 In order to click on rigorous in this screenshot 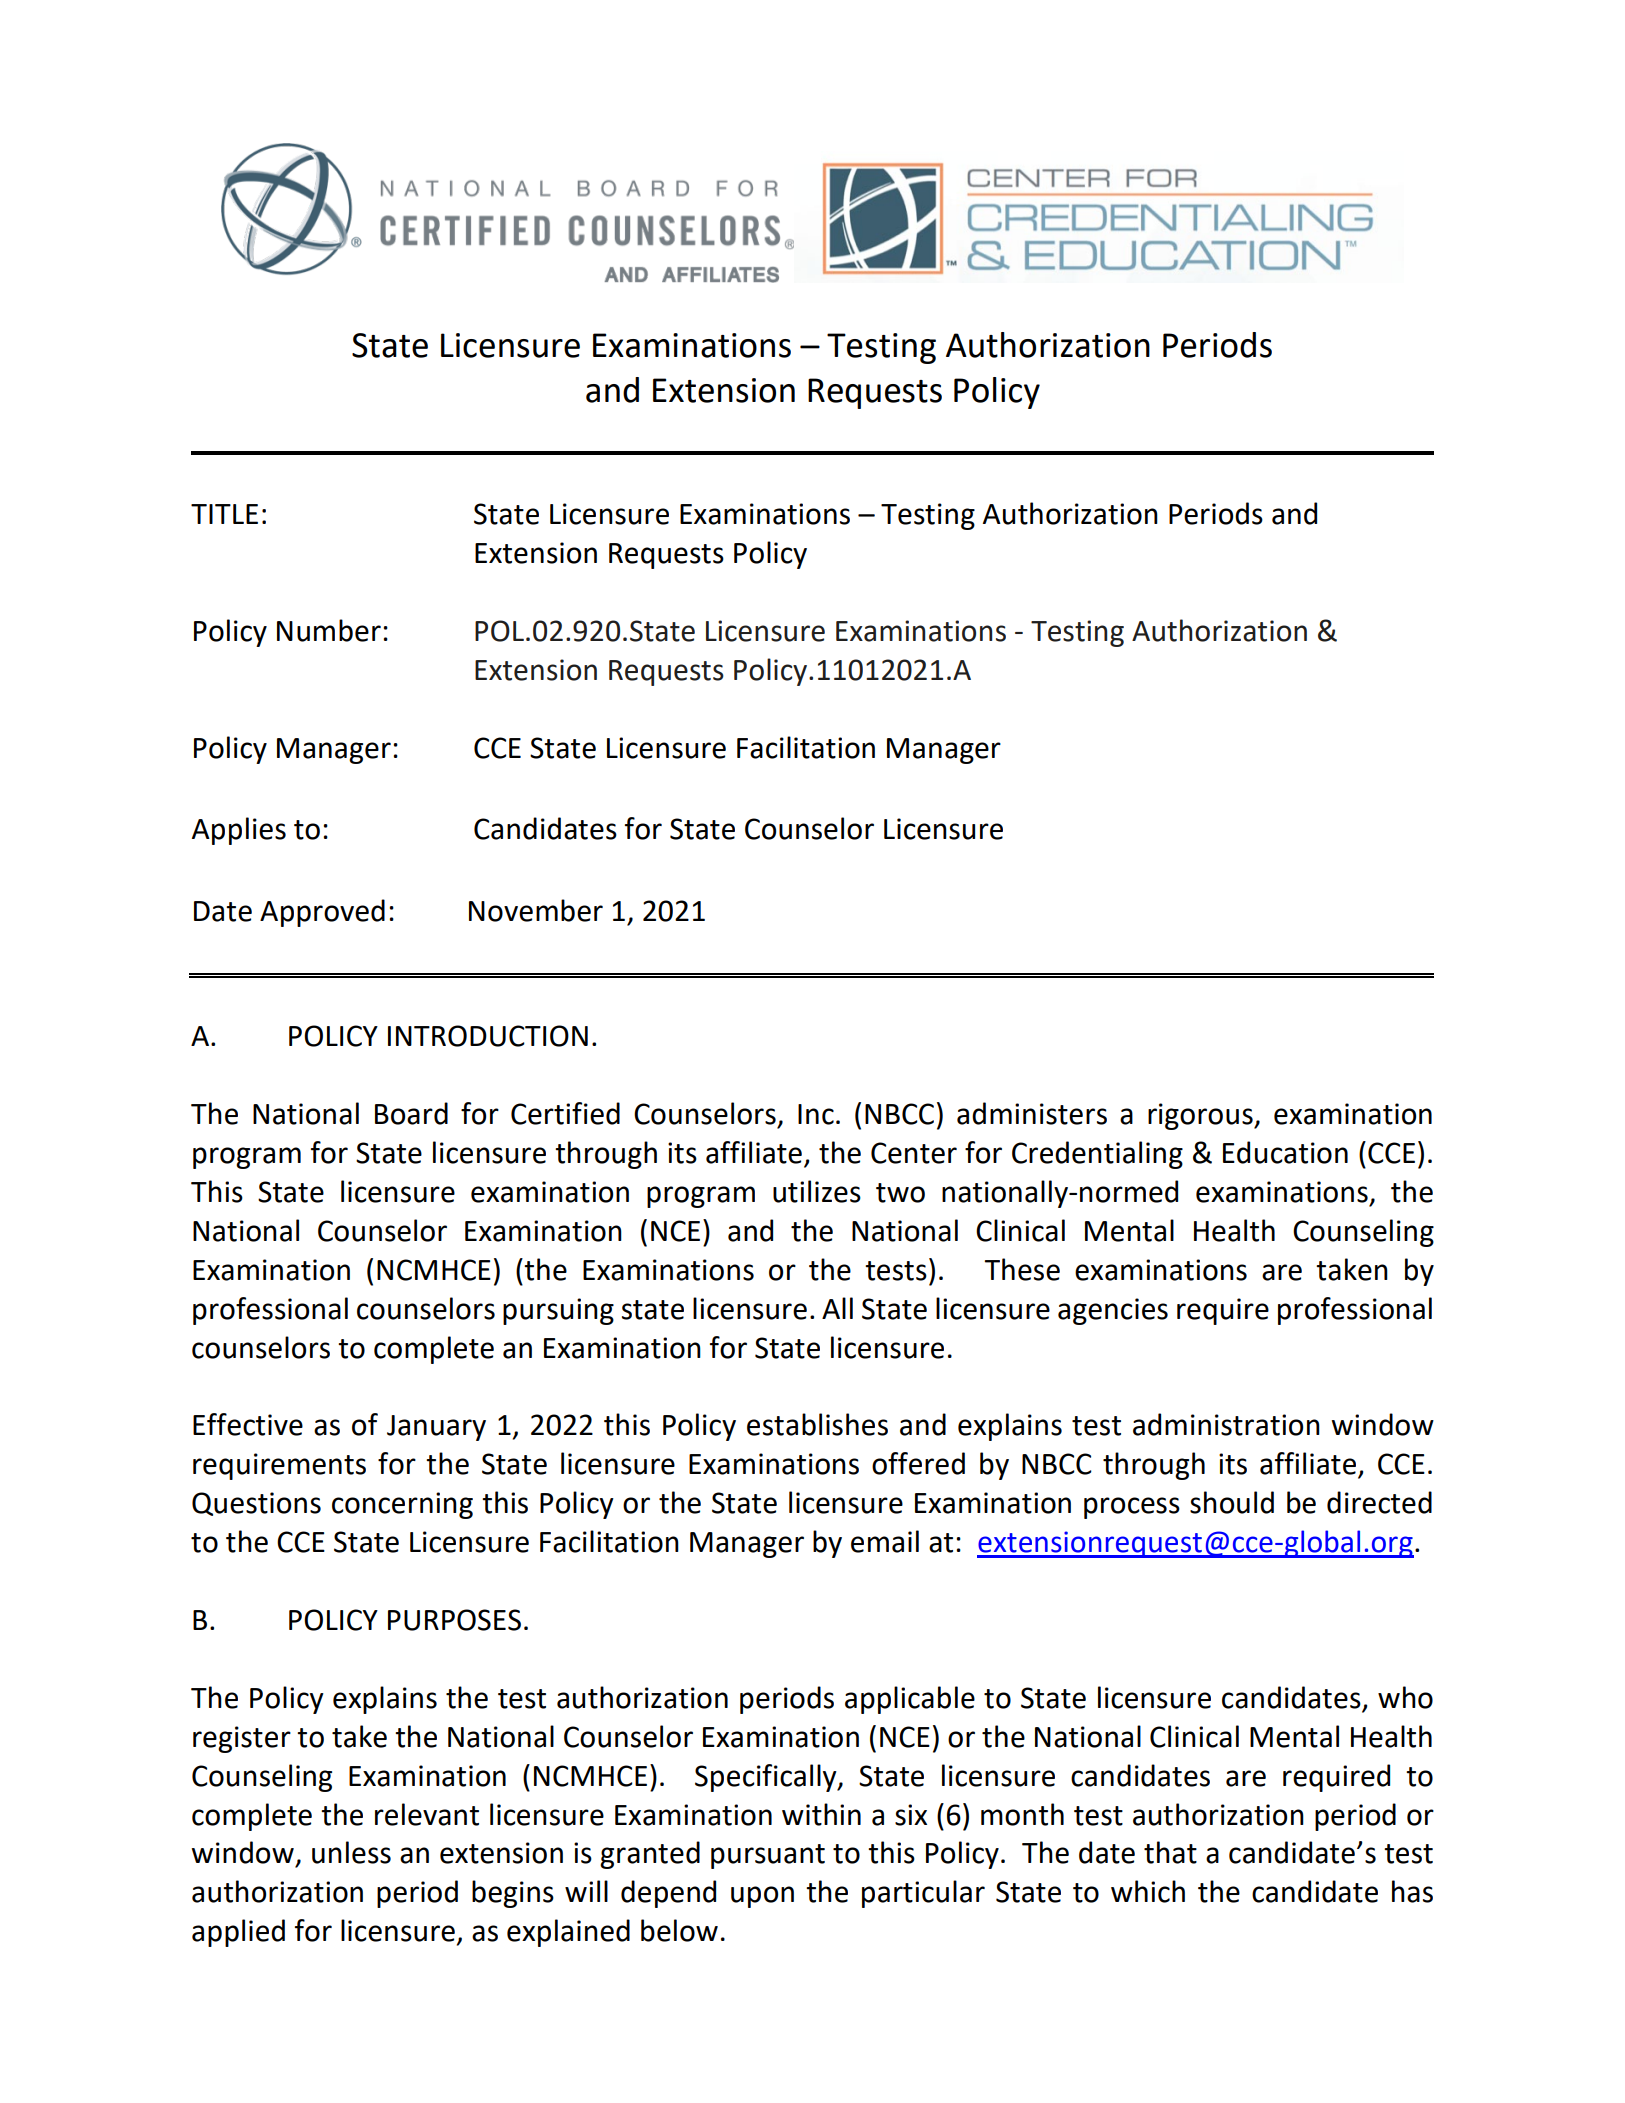, I will do `click(1201, 1116)`.
